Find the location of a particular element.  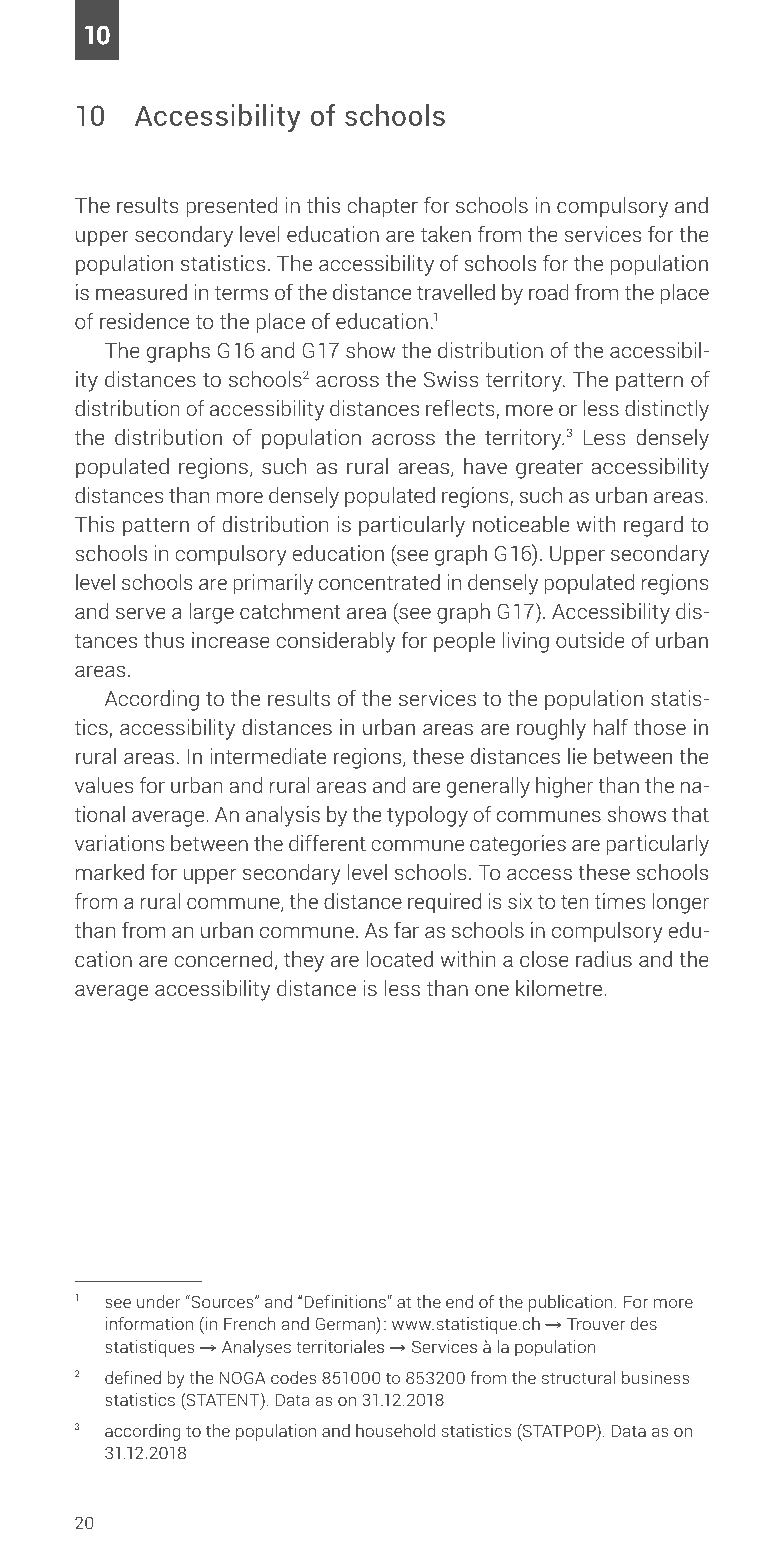

chapter is located at coordinates (382, 207).
